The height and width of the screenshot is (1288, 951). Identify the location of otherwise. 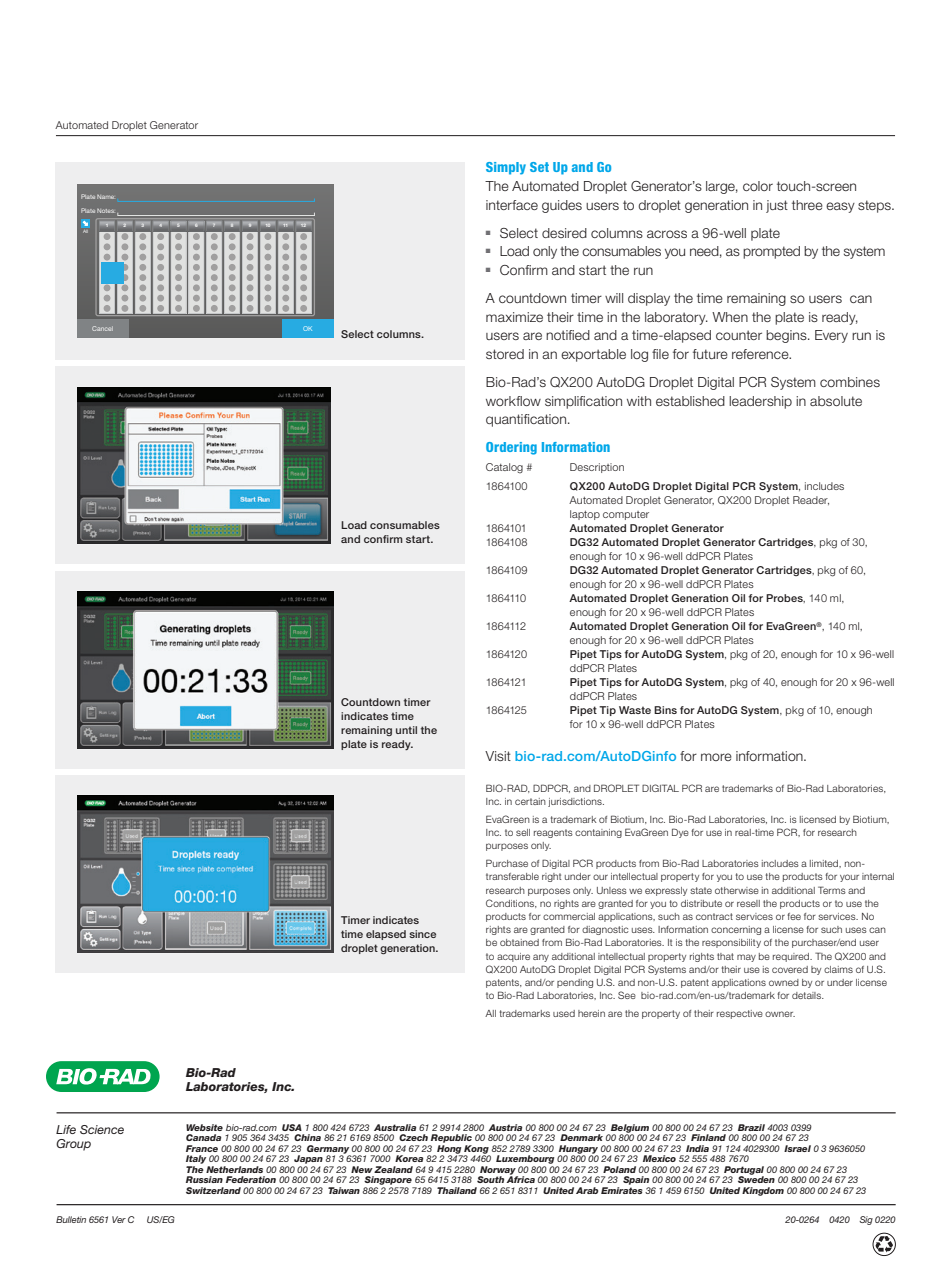
(737, 890).
